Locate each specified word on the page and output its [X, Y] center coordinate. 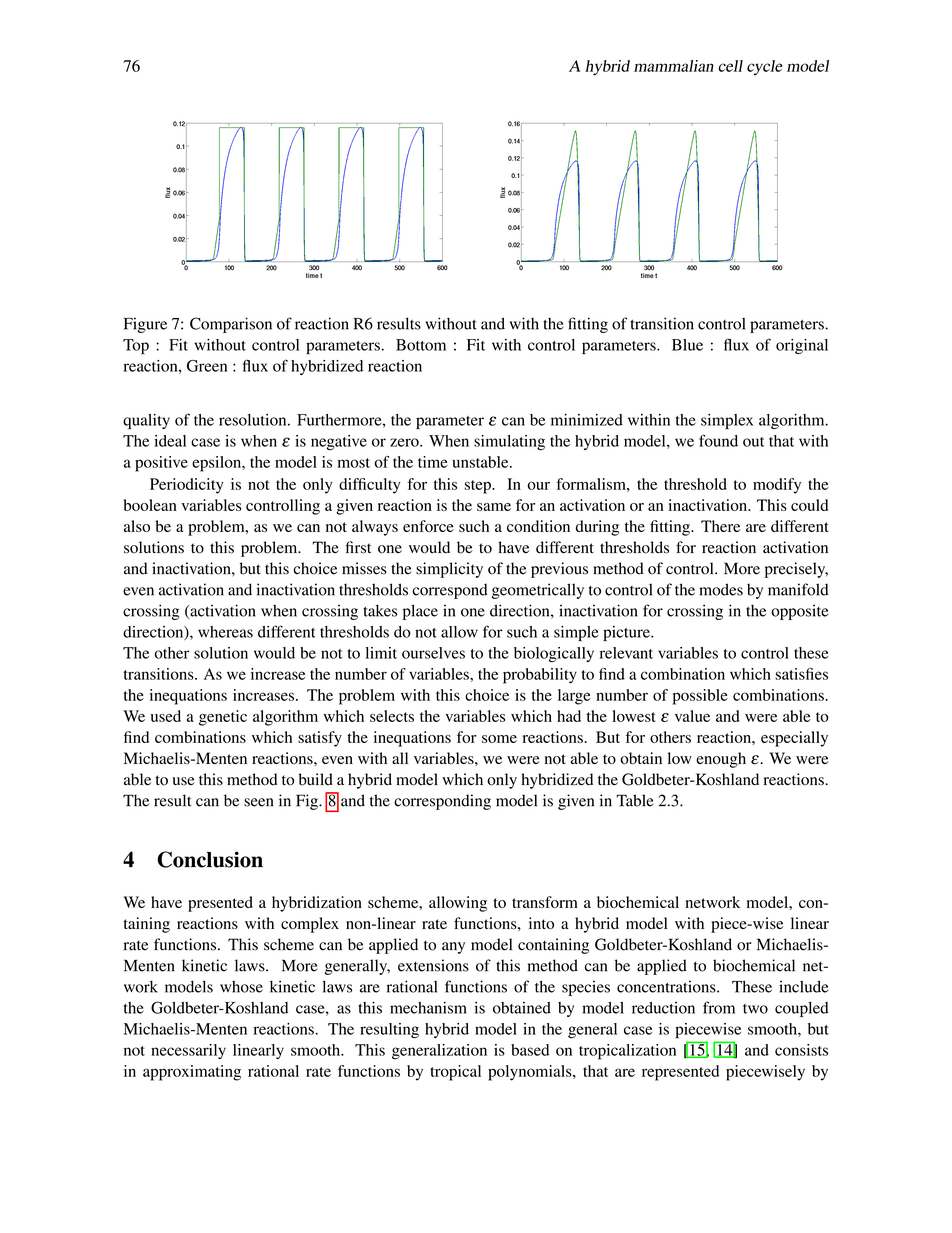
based [530, 1050]
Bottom [421, 345]
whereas [225, 632]
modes [721, 589]
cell [730, 66]
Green [207, 366]
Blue [687, 345]
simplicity [449, 570]
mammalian [674, 66]
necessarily [188, 1051]
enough [721, 760]
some [499, 739]
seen [258, 802]
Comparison [231, 325]
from [719, 1007]
